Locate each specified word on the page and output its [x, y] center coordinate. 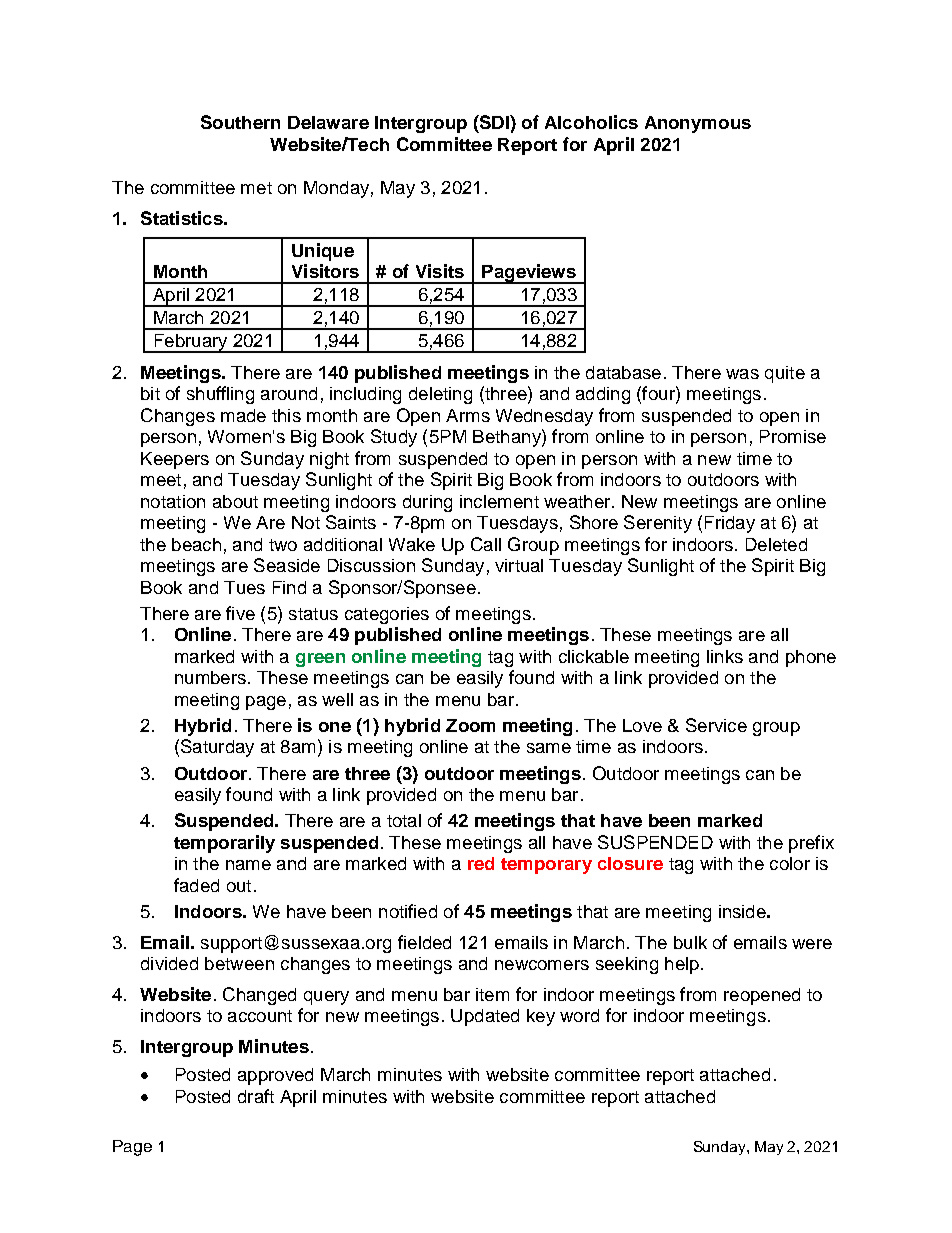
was [742, 374]
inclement [499, 501]
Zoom [470, 725]
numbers [210, 677]
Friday [730, 524]
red [481, 863]
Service [716, 725]
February [191, 343]
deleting [440, 395]
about [235, 501]
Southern [240, 122]
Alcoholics [591, 122]
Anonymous [698, 124]
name [248, 865]
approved [275, 1076]
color [790, 863]
